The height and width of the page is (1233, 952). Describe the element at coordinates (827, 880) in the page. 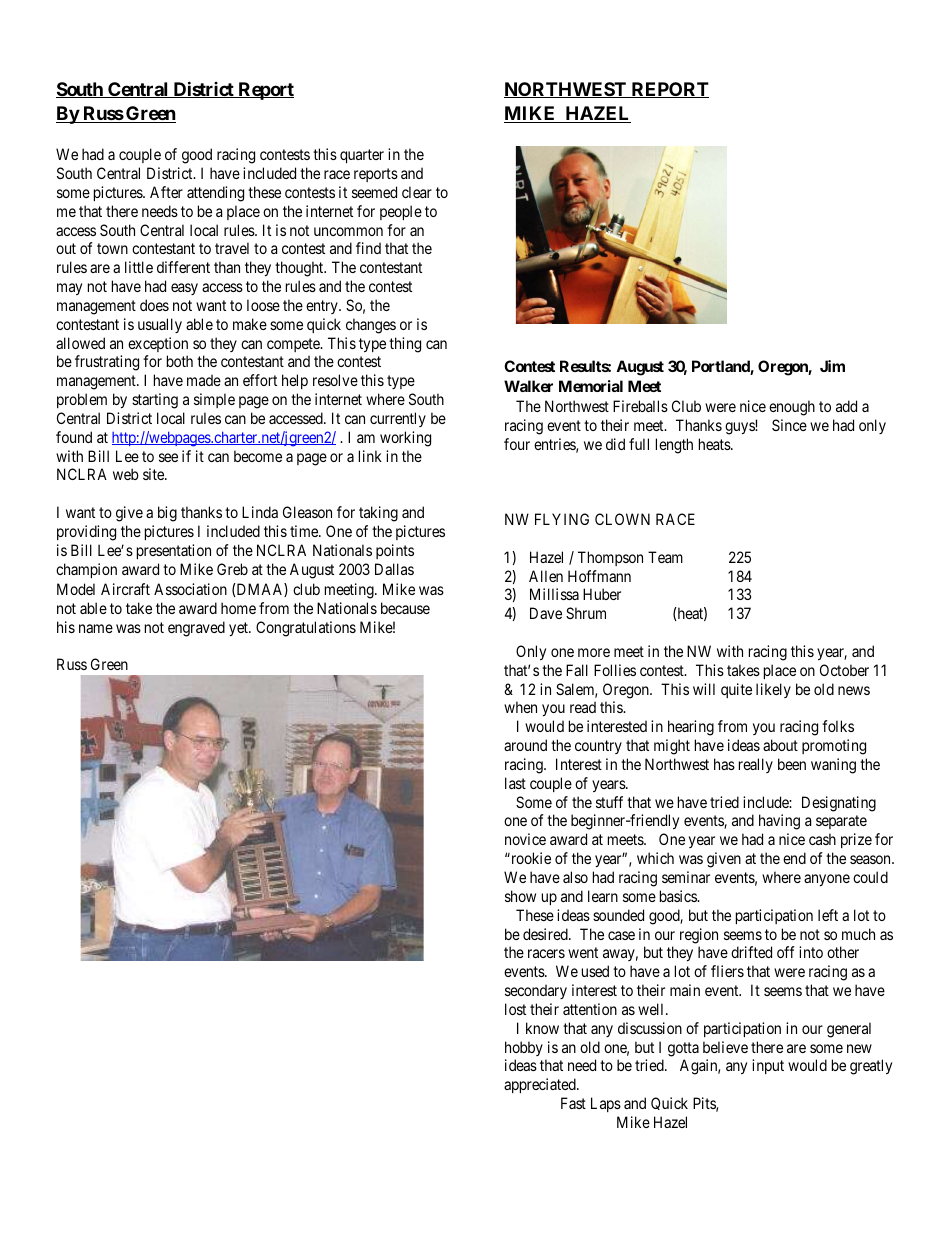

I see `anyone` at that location.
